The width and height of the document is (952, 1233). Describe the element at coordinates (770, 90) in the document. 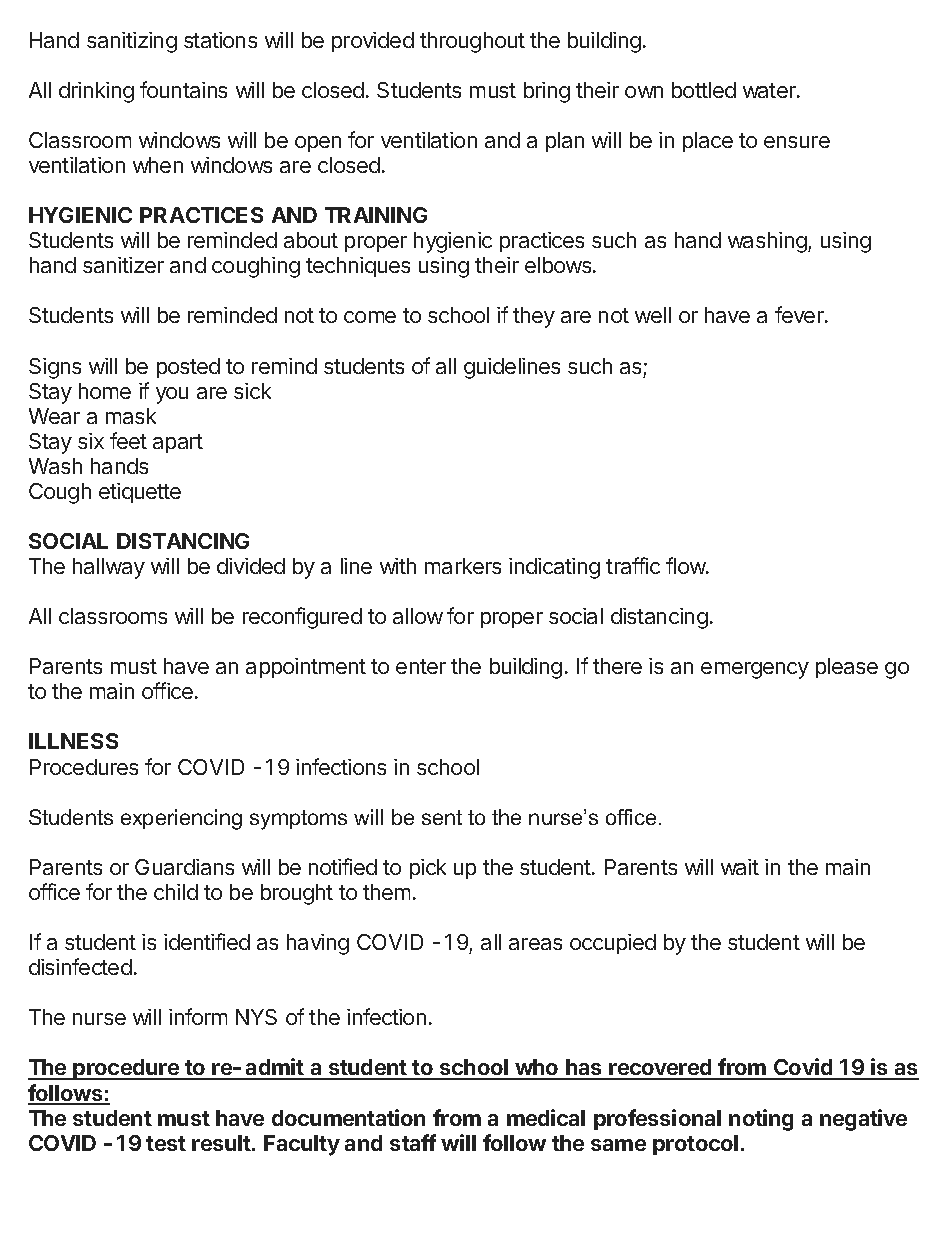

I see `water` at that location.
